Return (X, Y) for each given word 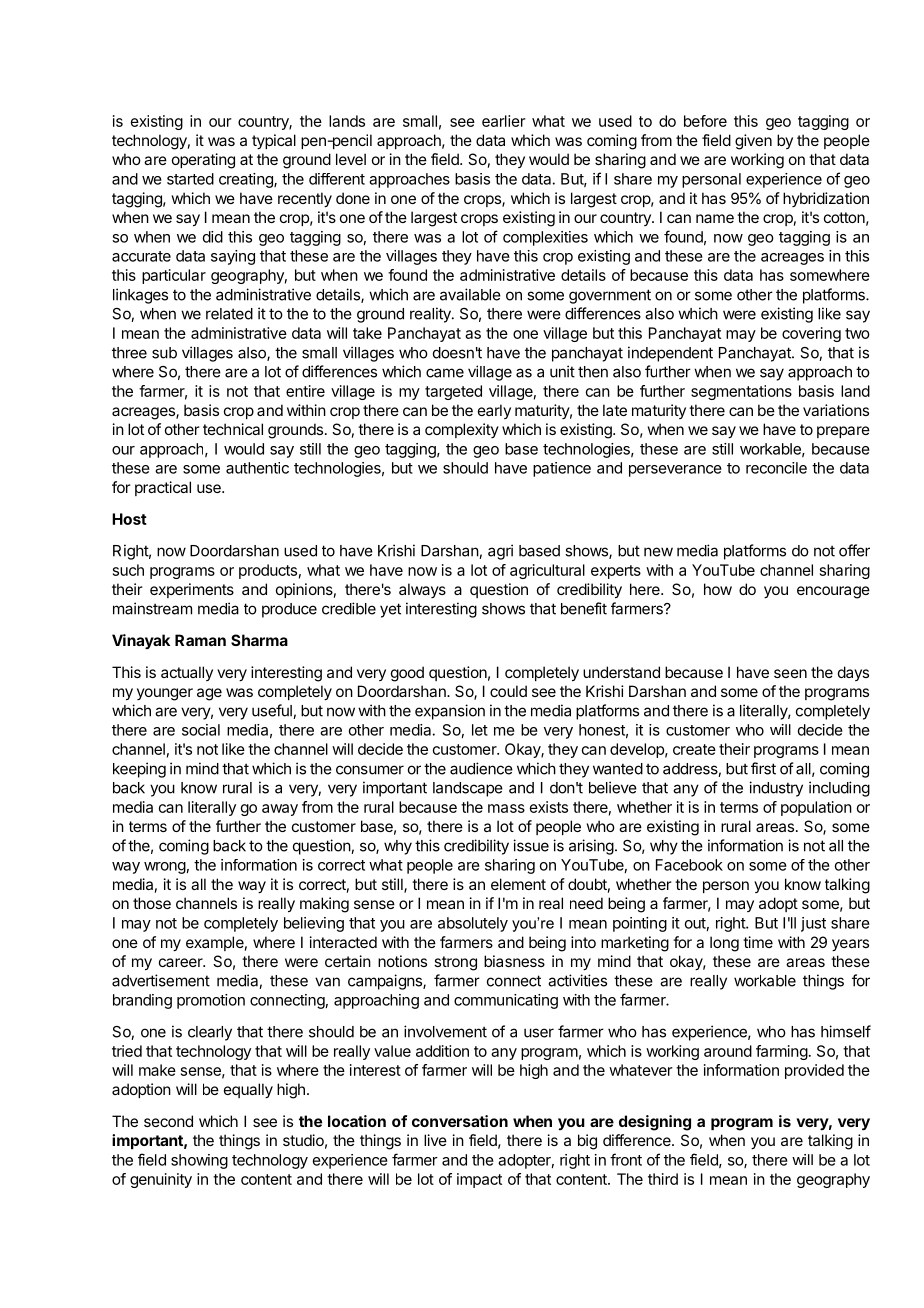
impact (479, 1180)
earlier (504, 121)
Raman (200, 640)
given (753, 142)
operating (203, 161)
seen (790, 673)
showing (199, 1161)
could (508, 691)
